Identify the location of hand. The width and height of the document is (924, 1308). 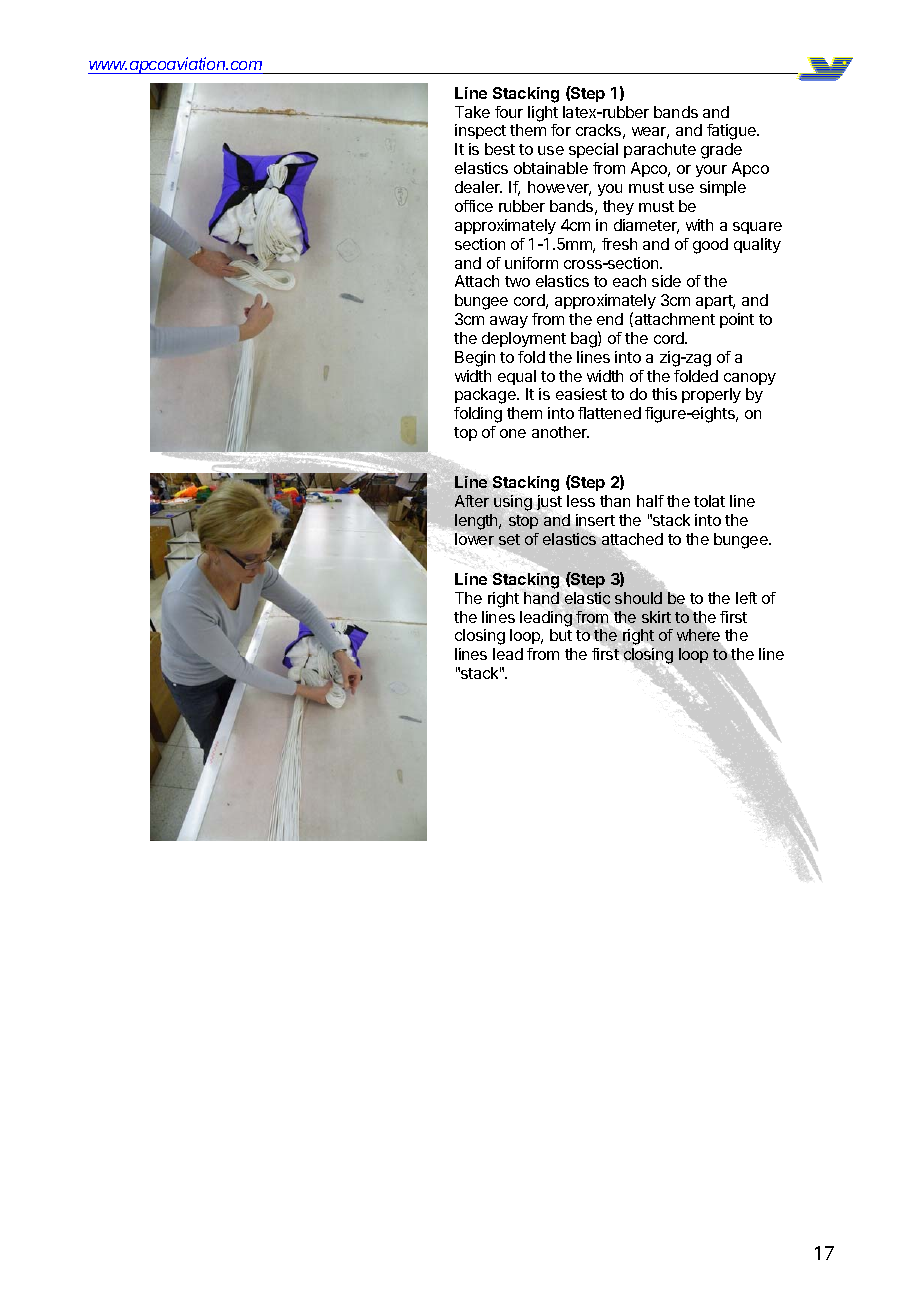
(541, 598).
